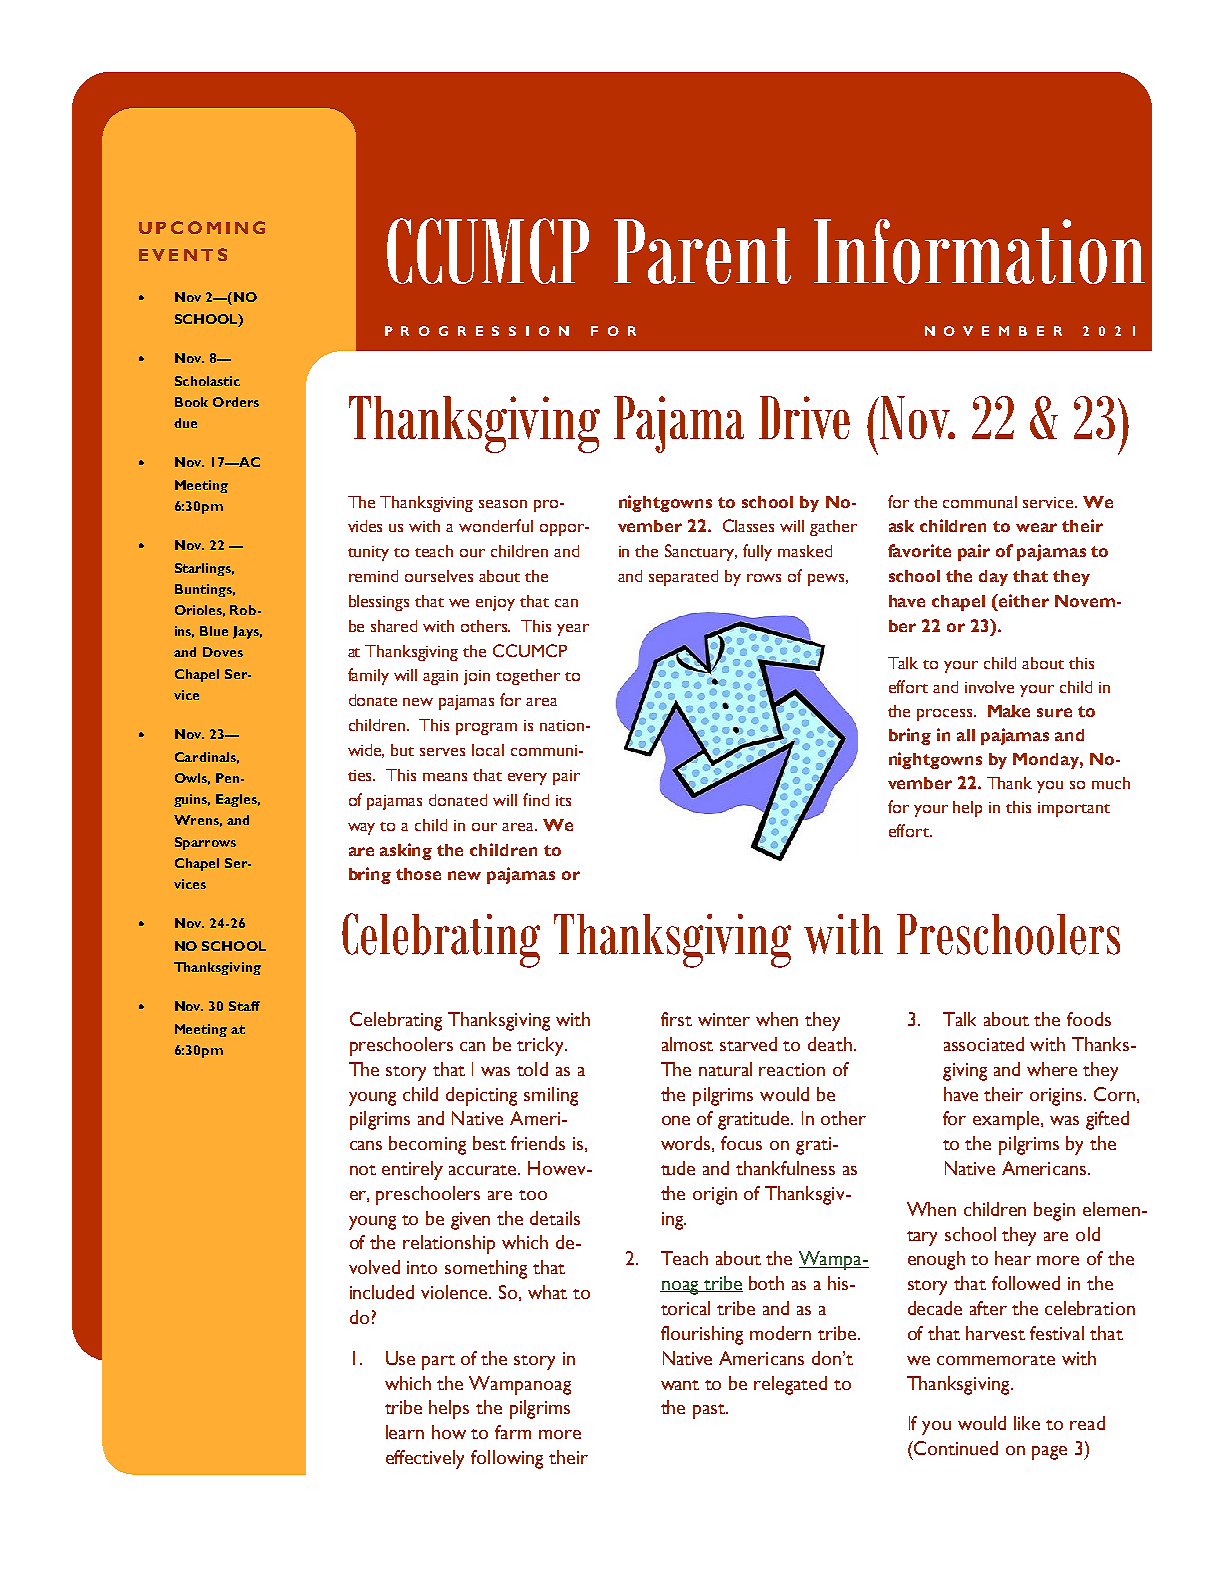 Image resolution: width=1224 pixels, height=1584 pixels. Describe the element at coordinates (244, 1006) in the document. I see `Staff` at that location.
